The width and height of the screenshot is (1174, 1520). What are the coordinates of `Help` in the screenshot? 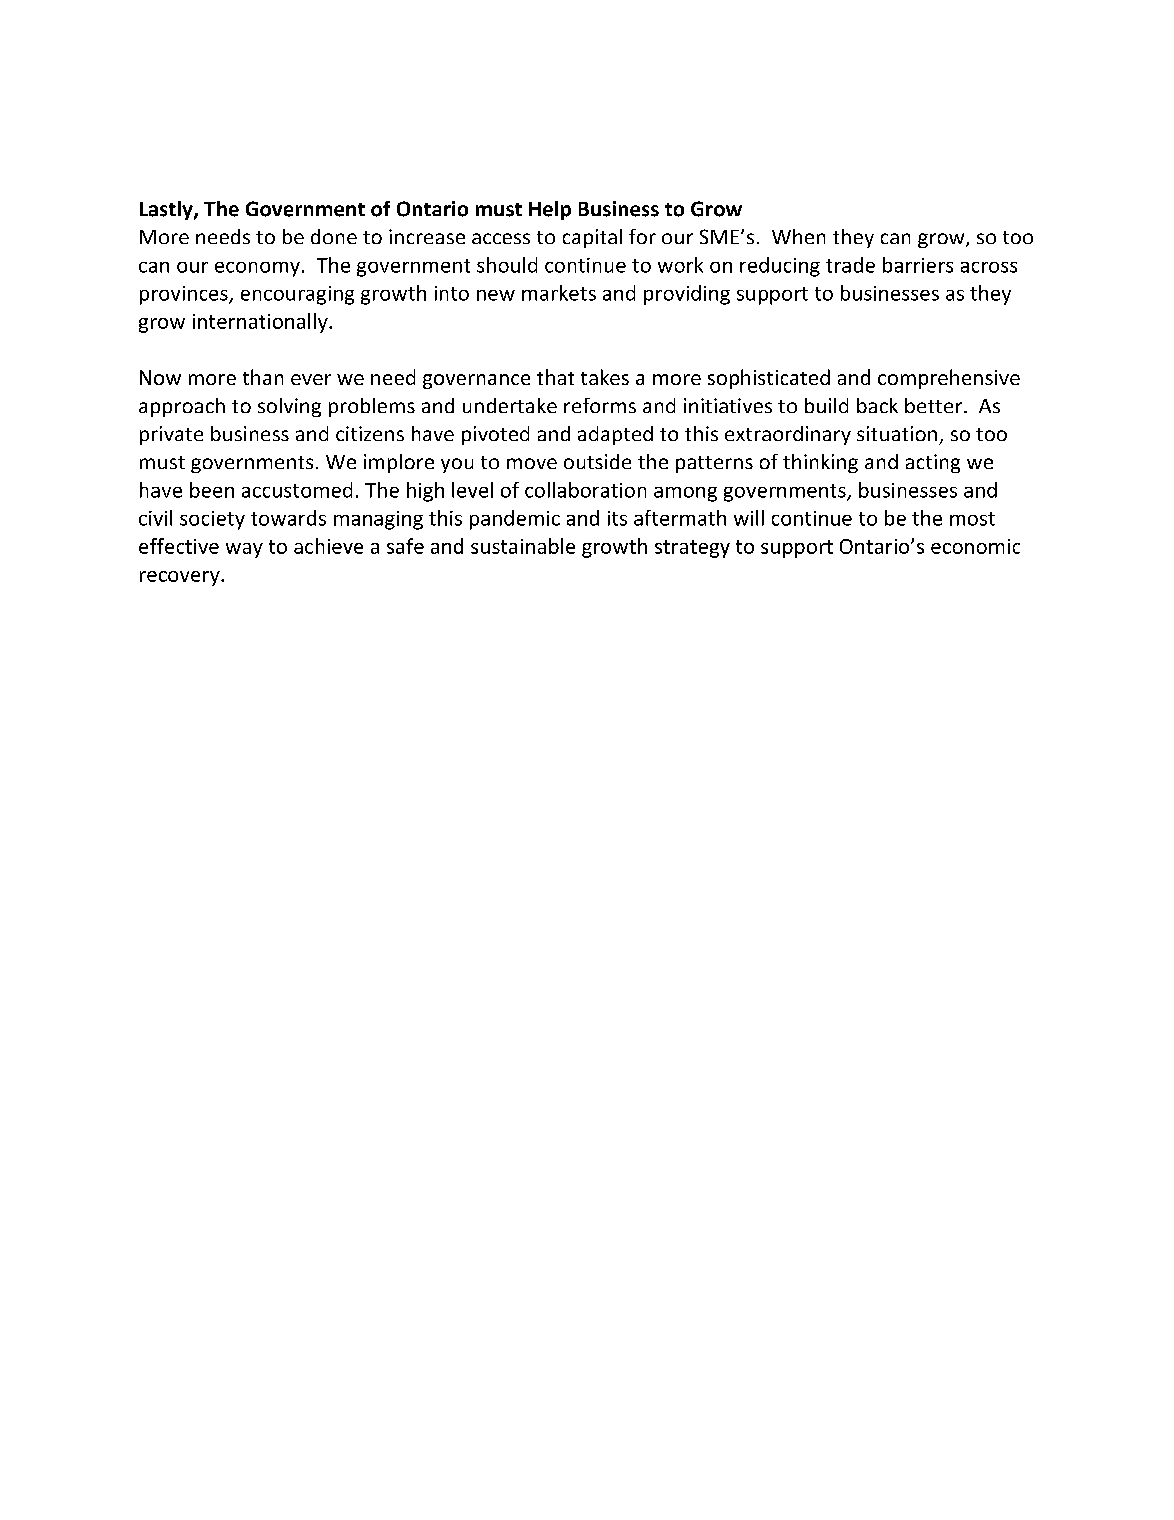 It's located at (550, 210).
